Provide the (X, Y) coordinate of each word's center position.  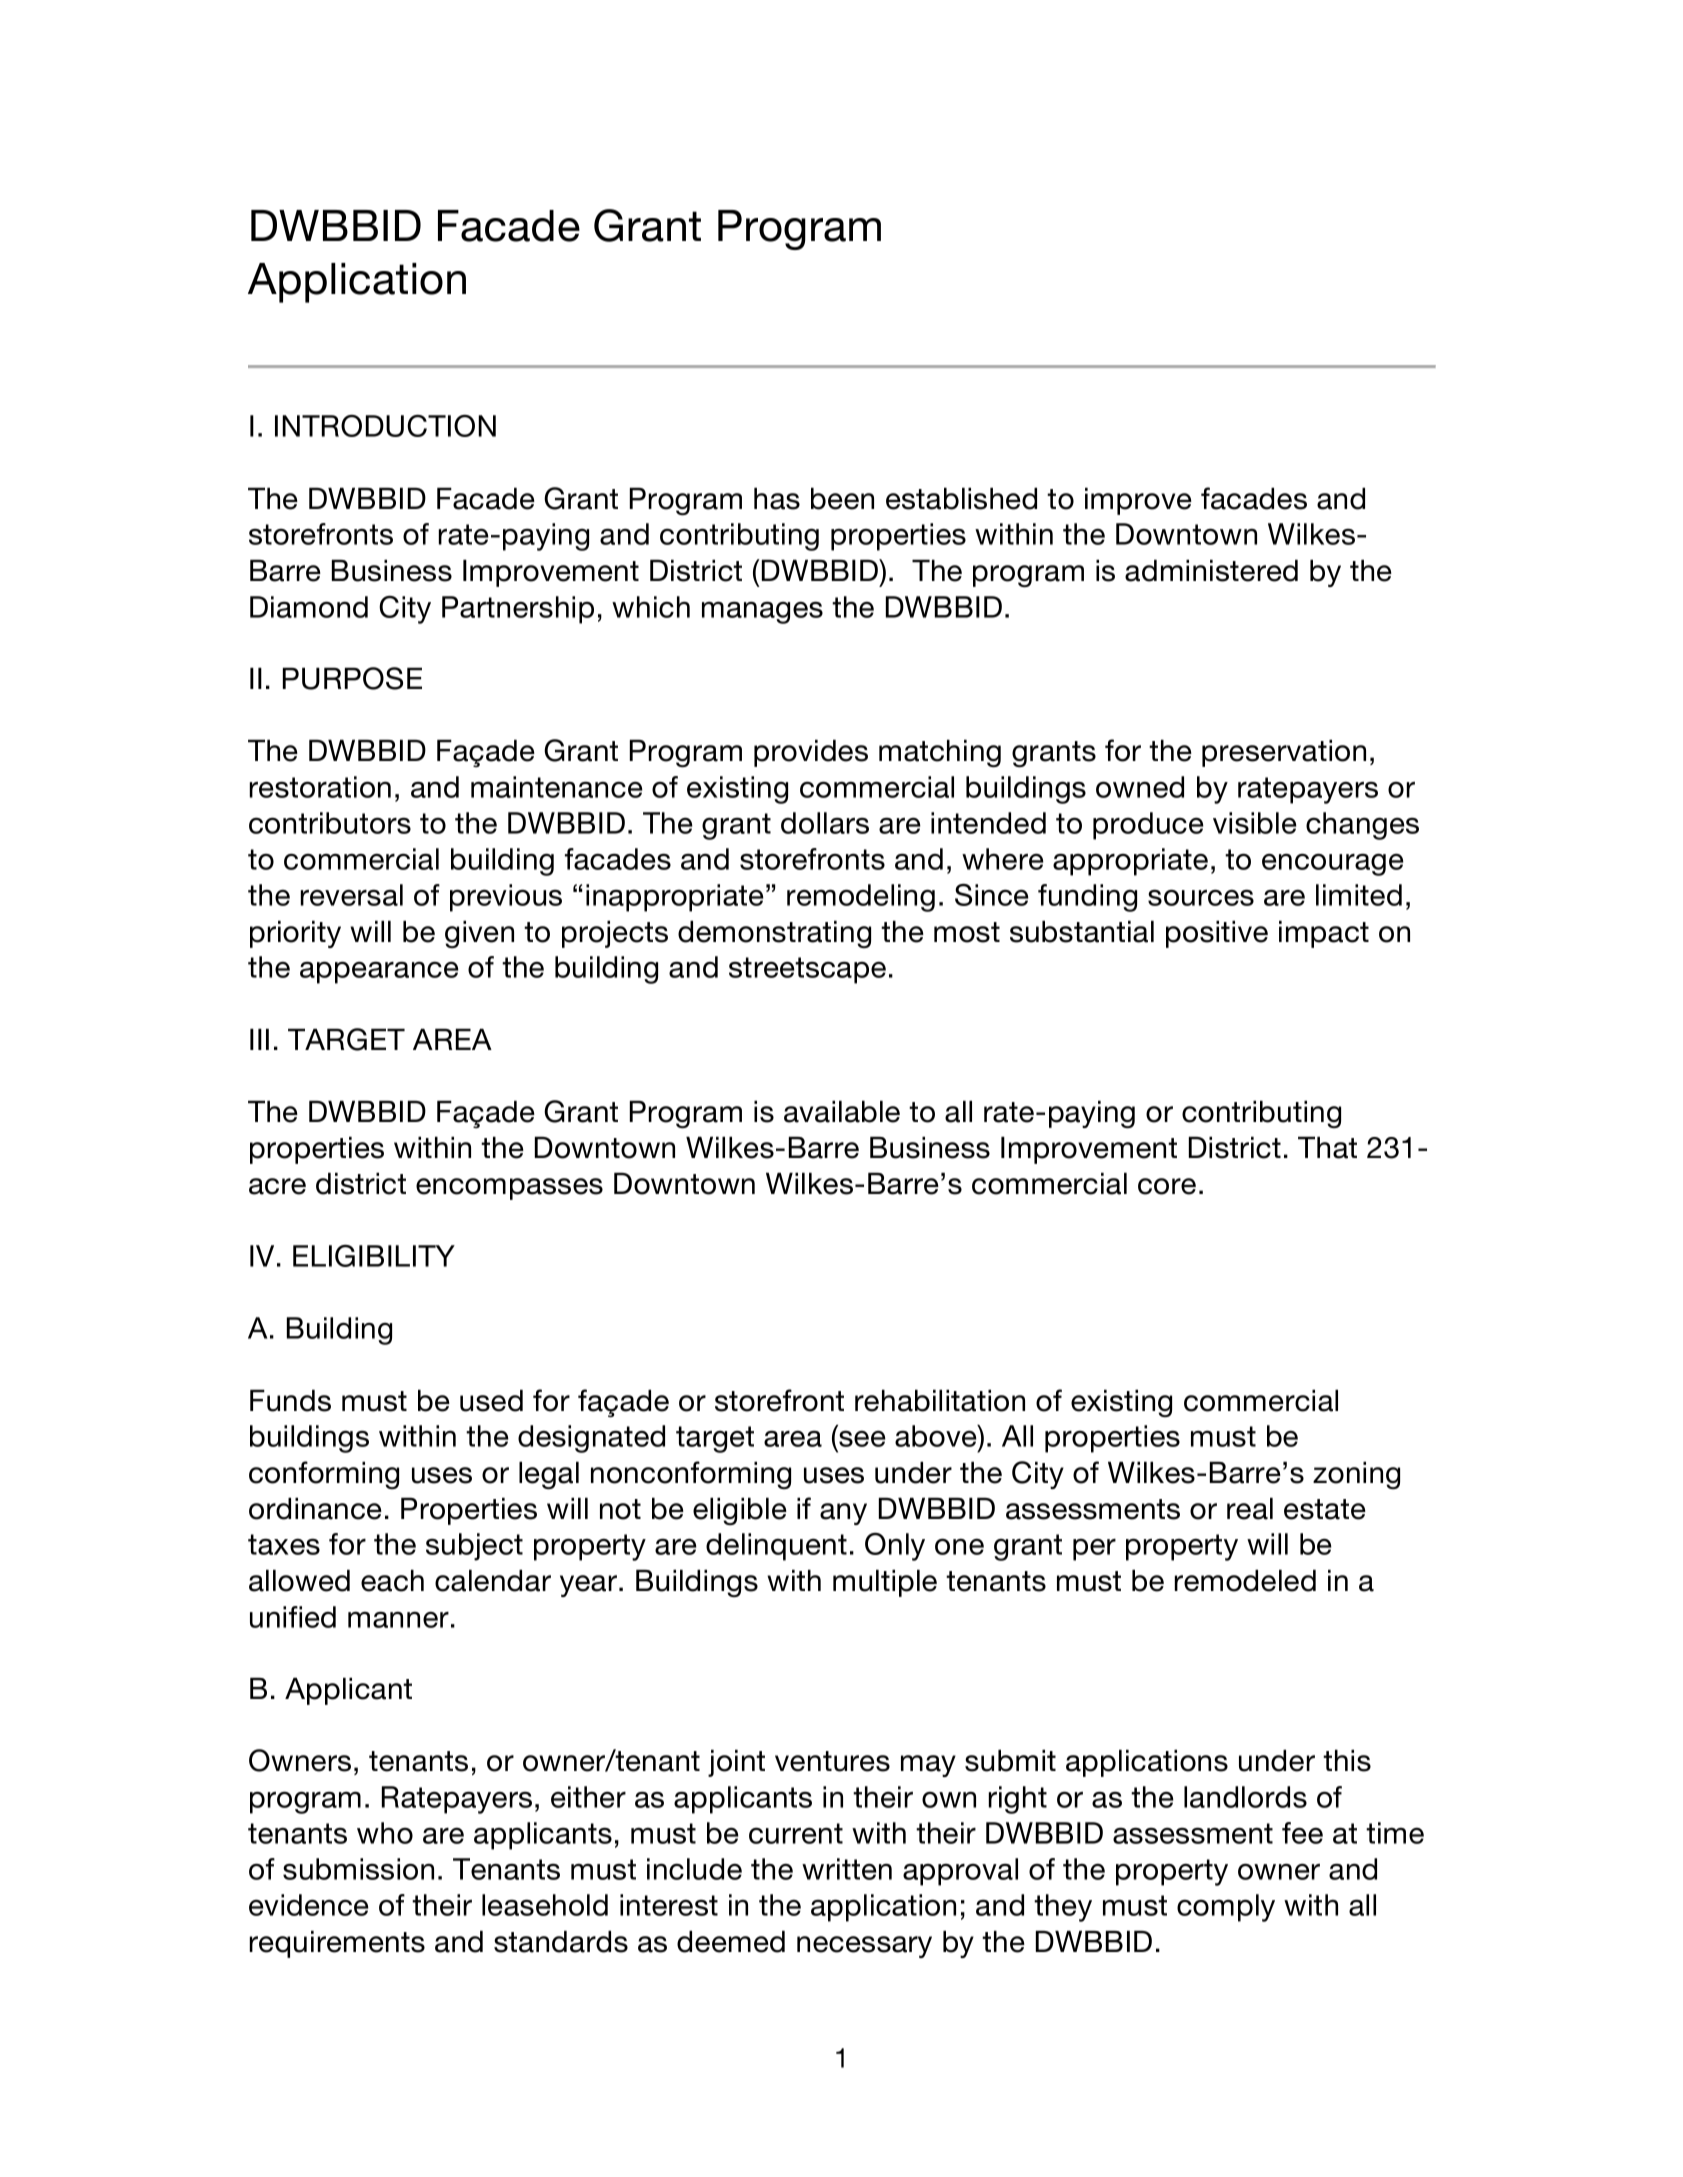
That (1327, 1147)
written (847, 1869)
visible (1255, 823)
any (843, 1514)
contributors (330, 823)
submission (358, 1869)
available (842, 1111)
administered (1211, 570)
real (1250, 1508)
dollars (825, 823)
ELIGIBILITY (374, 1256)
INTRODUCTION (385, 426)
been (842, 498)
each (392, 1580)
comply (1226, 1908)
